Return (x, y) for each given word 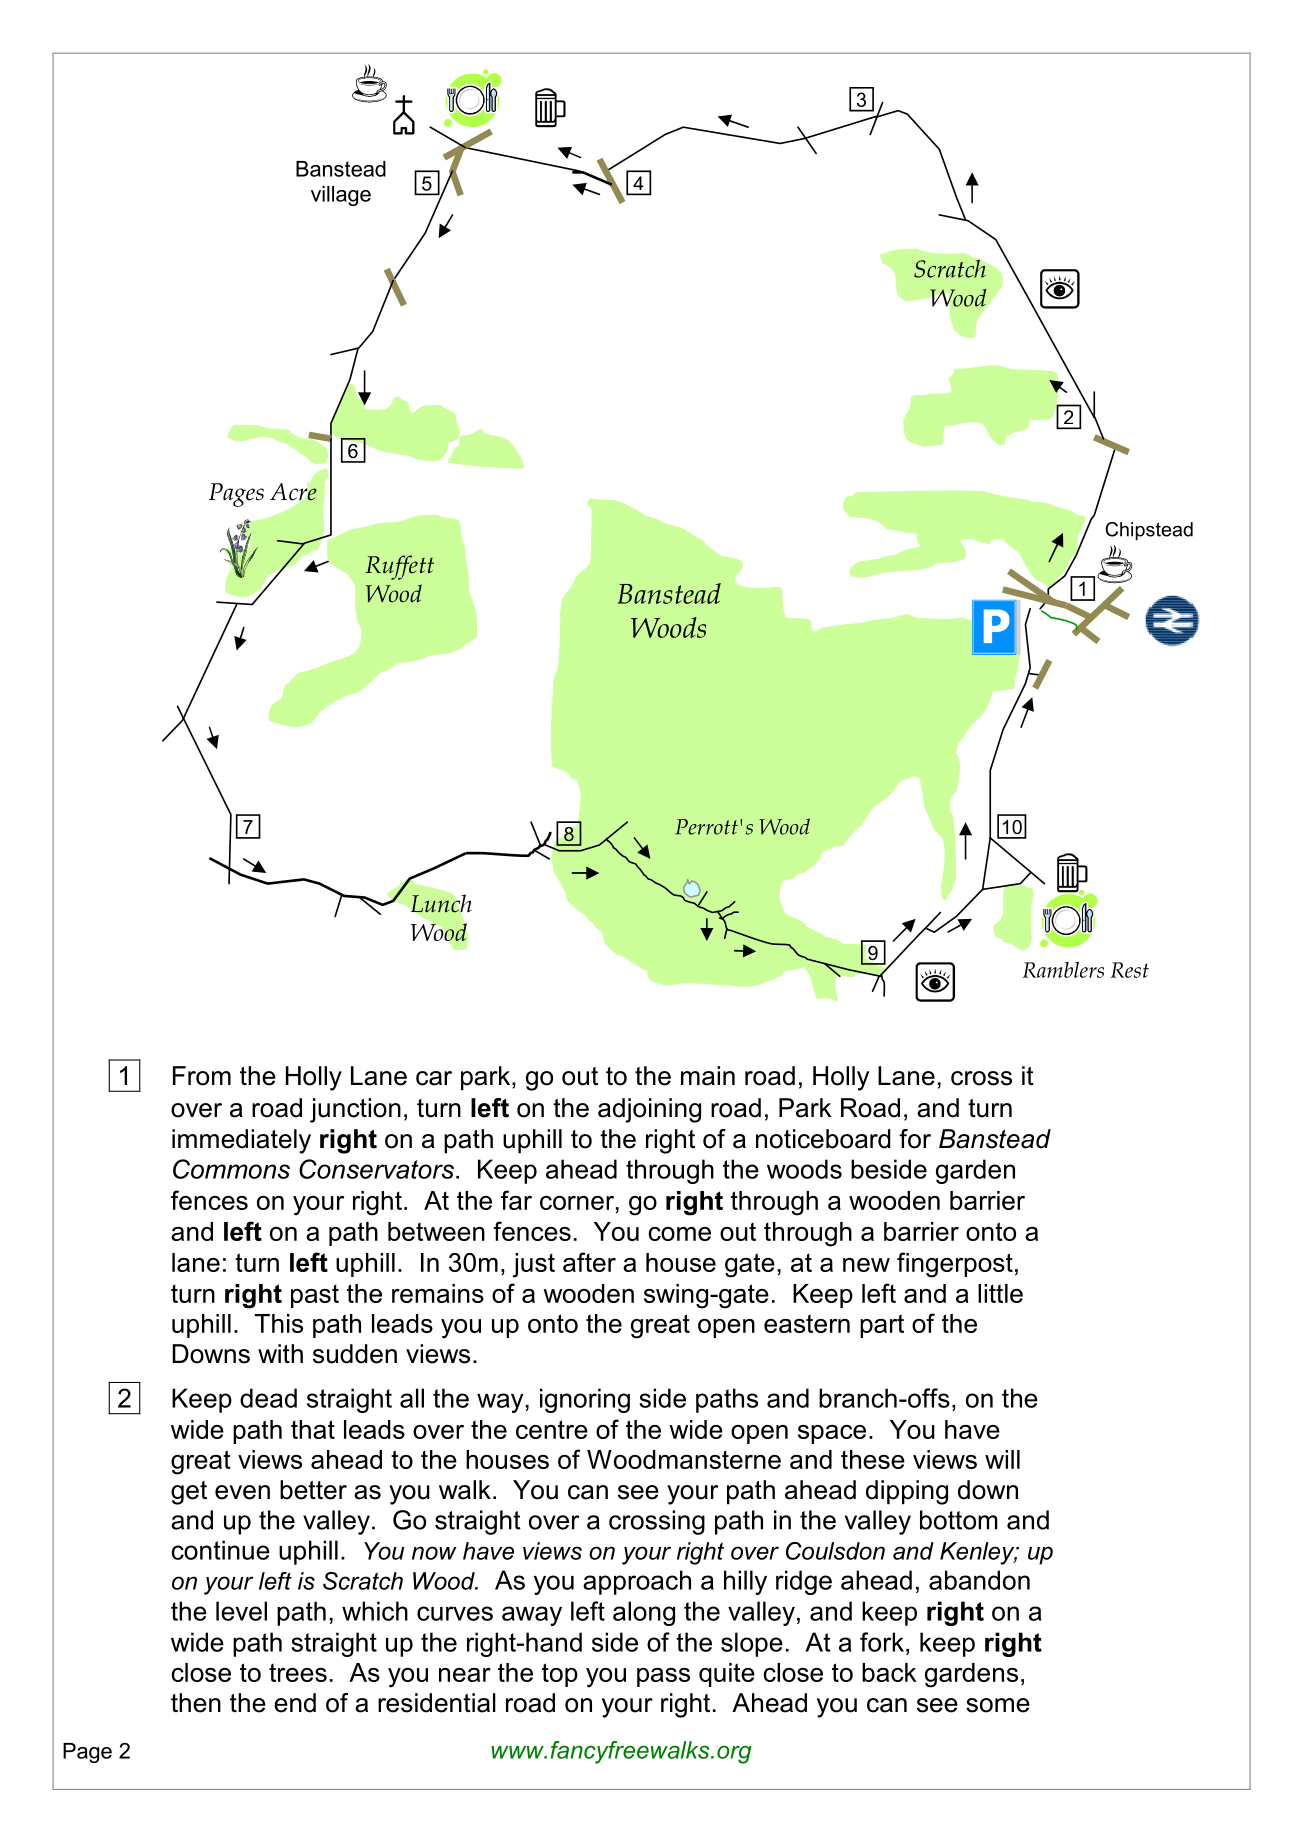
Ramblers (1063, 969)
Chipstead (1149, 531)
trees (298, 1672)
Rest (1129, 970)
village (341, 196)
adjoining (649, 1110)
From (202, 1076)
